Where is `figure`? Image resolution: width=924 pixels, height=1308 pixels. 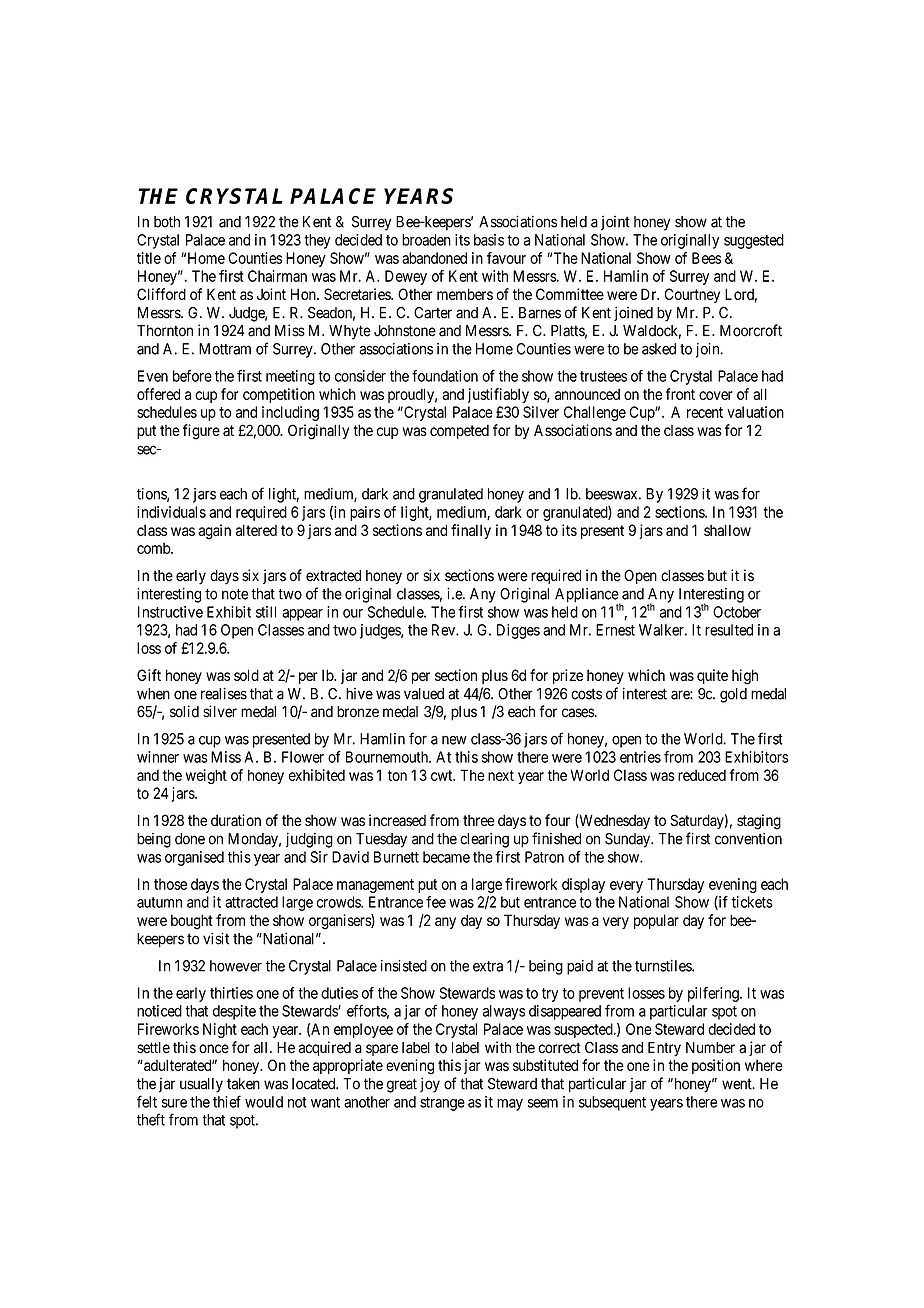
figure is located at coordinates (201, 432).
